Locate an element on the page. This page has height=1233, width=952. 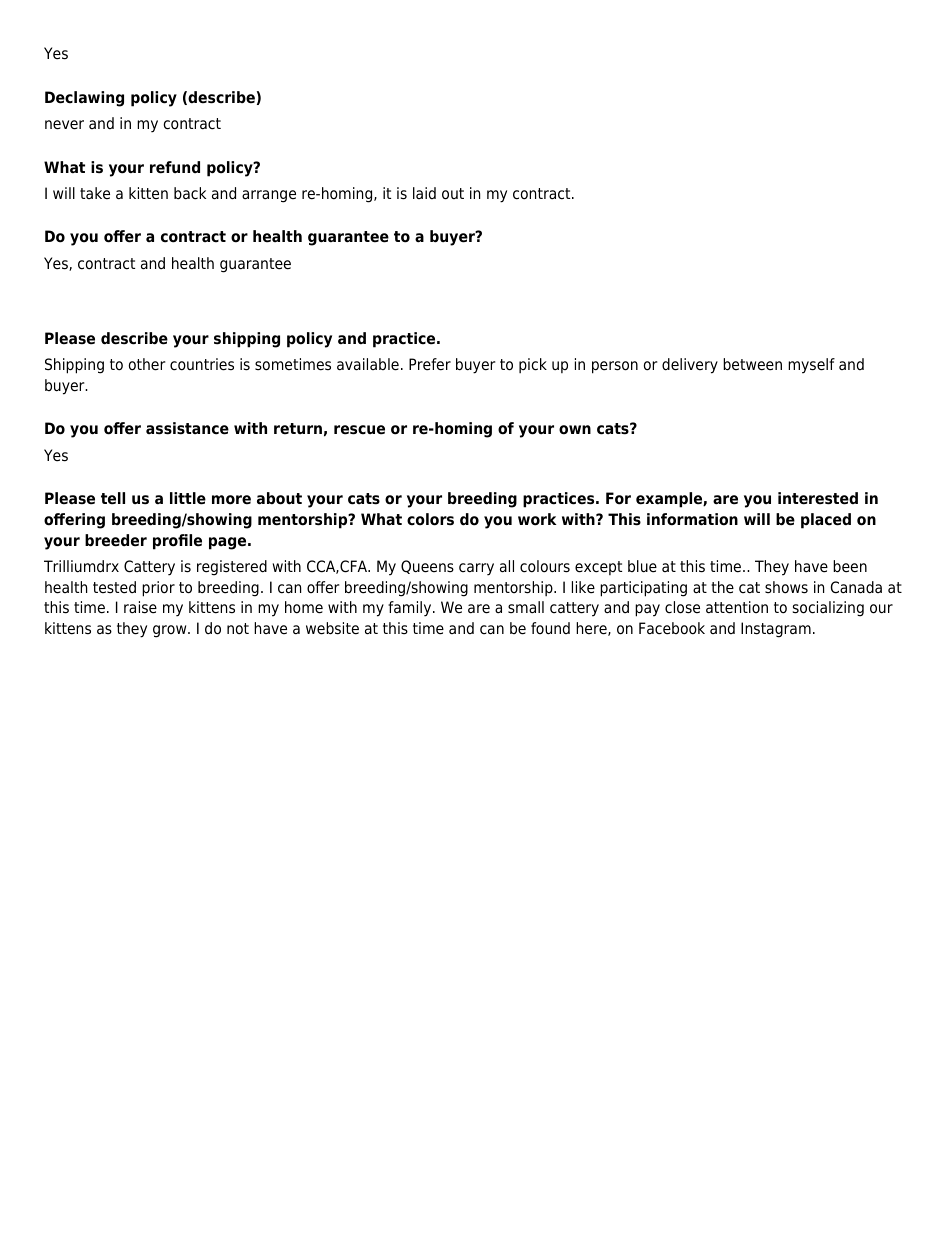
family is located at coordinates (411, 609).
